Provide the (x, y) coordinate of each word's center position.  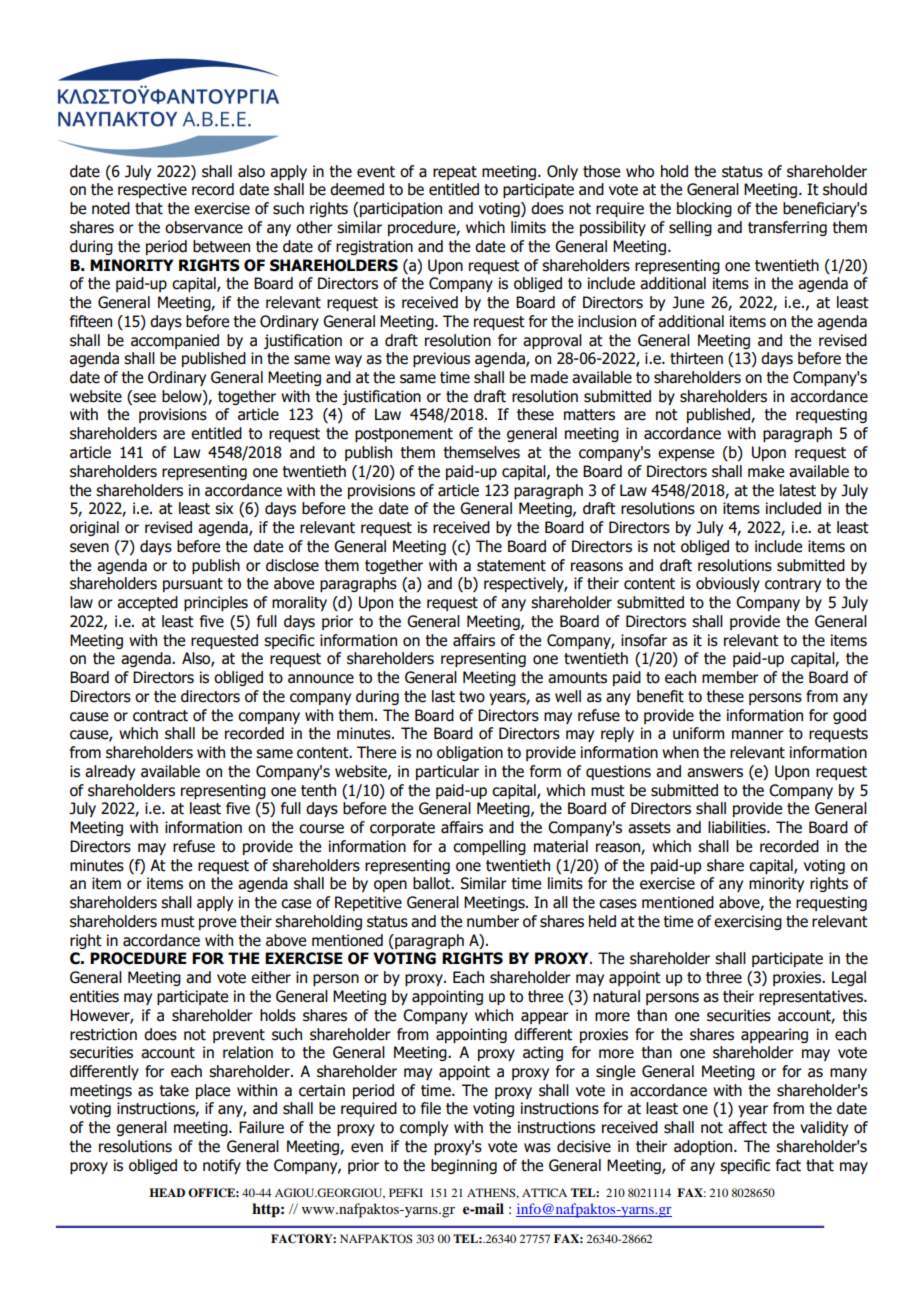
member (730, 677)
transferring (787, 228)
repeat (455, 173)
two (472, 697)
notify (222, 1166)
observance (204, 227)
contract (160, 716)
